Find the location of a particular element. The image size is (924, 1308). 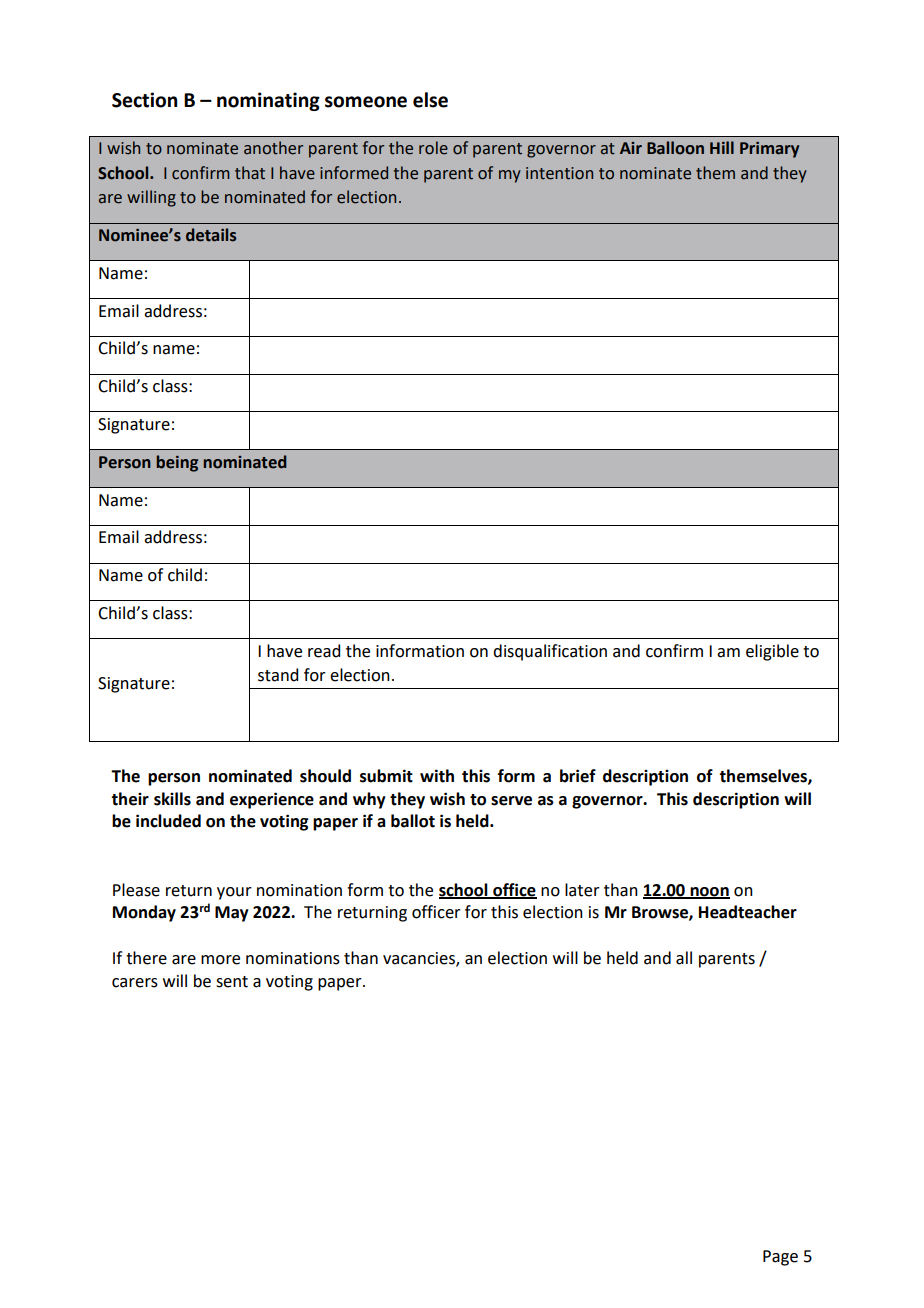

role is located at coordinates (433, 148).
